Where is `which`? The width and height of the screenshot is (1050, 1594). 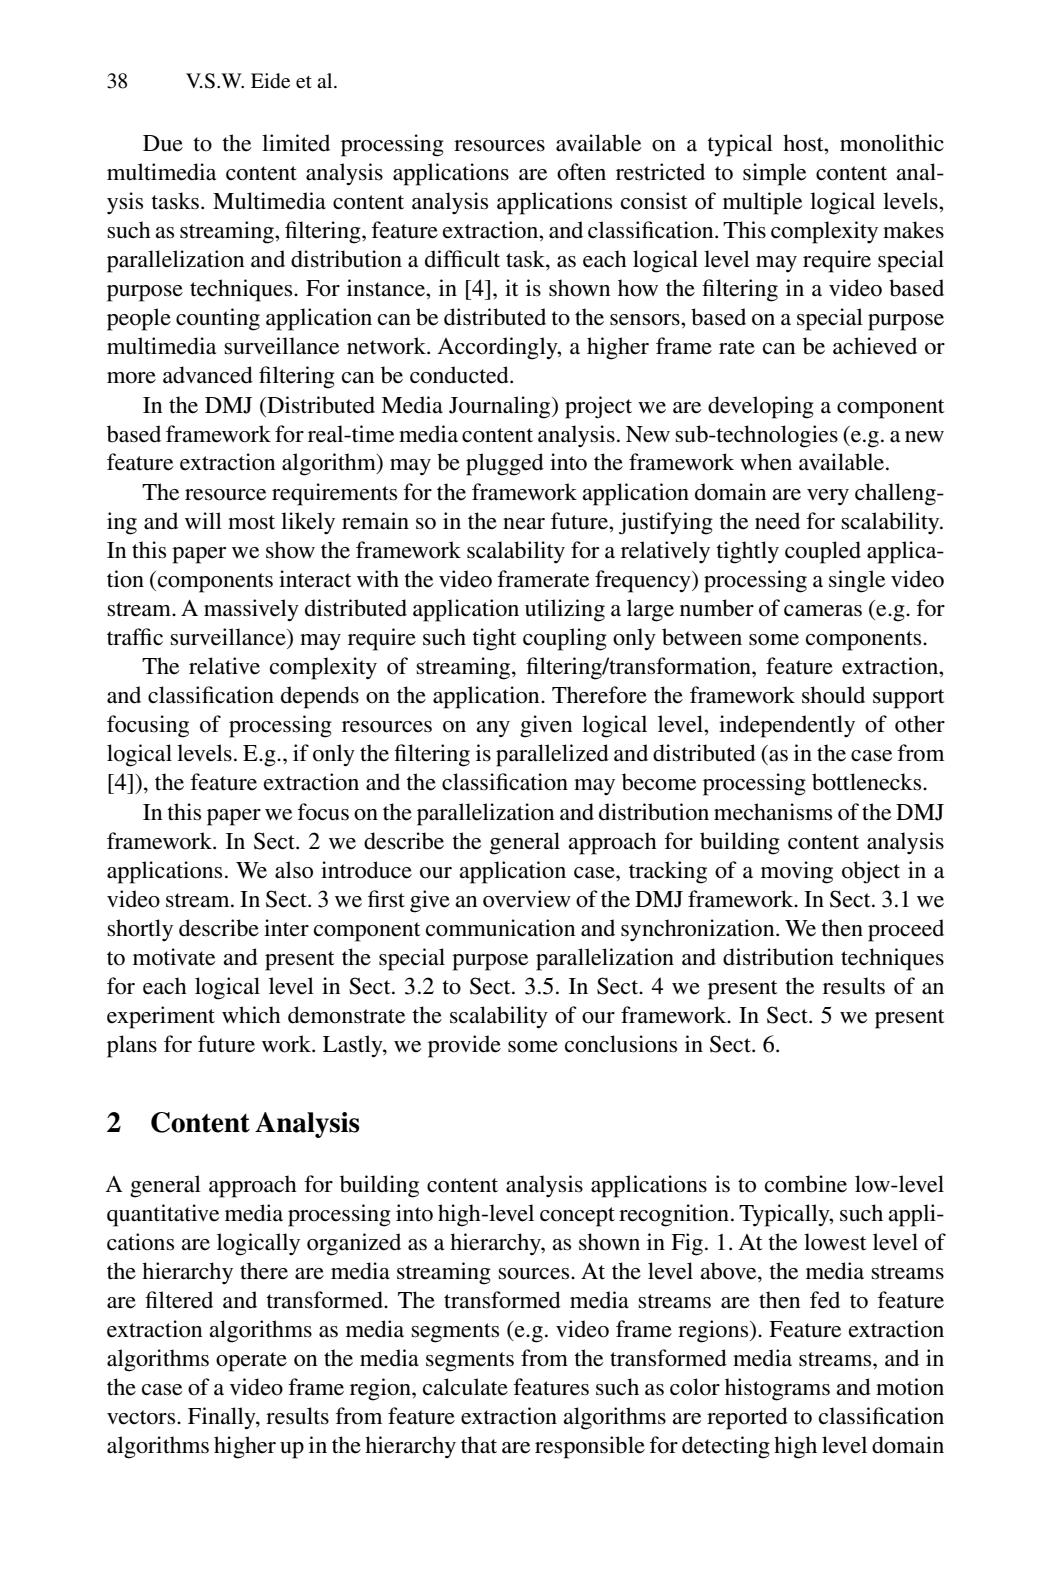
which is located at coordinates (251, 1014).
